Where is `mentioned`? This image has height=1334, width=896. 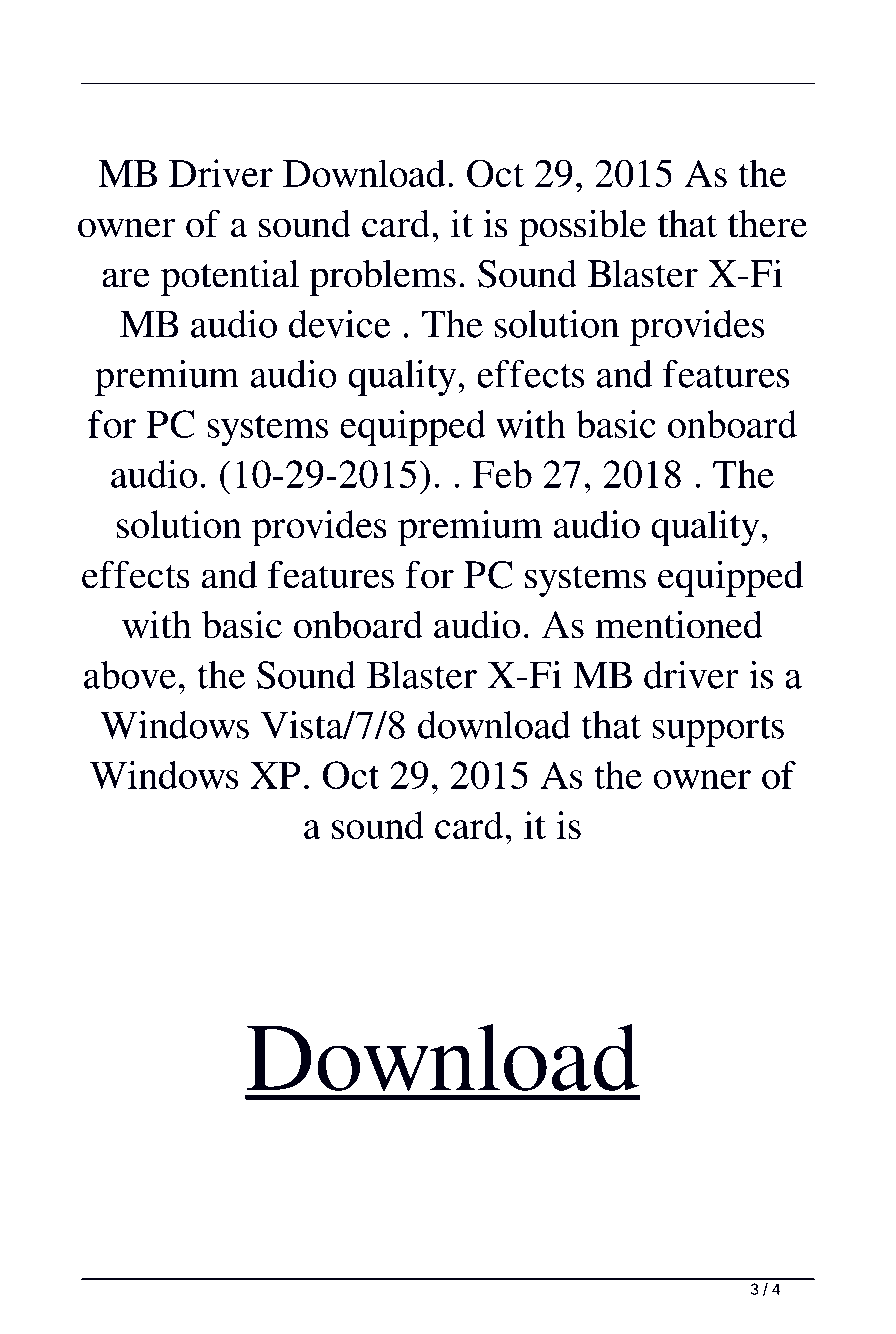
mentioned is located at coordinates (679, 624).
